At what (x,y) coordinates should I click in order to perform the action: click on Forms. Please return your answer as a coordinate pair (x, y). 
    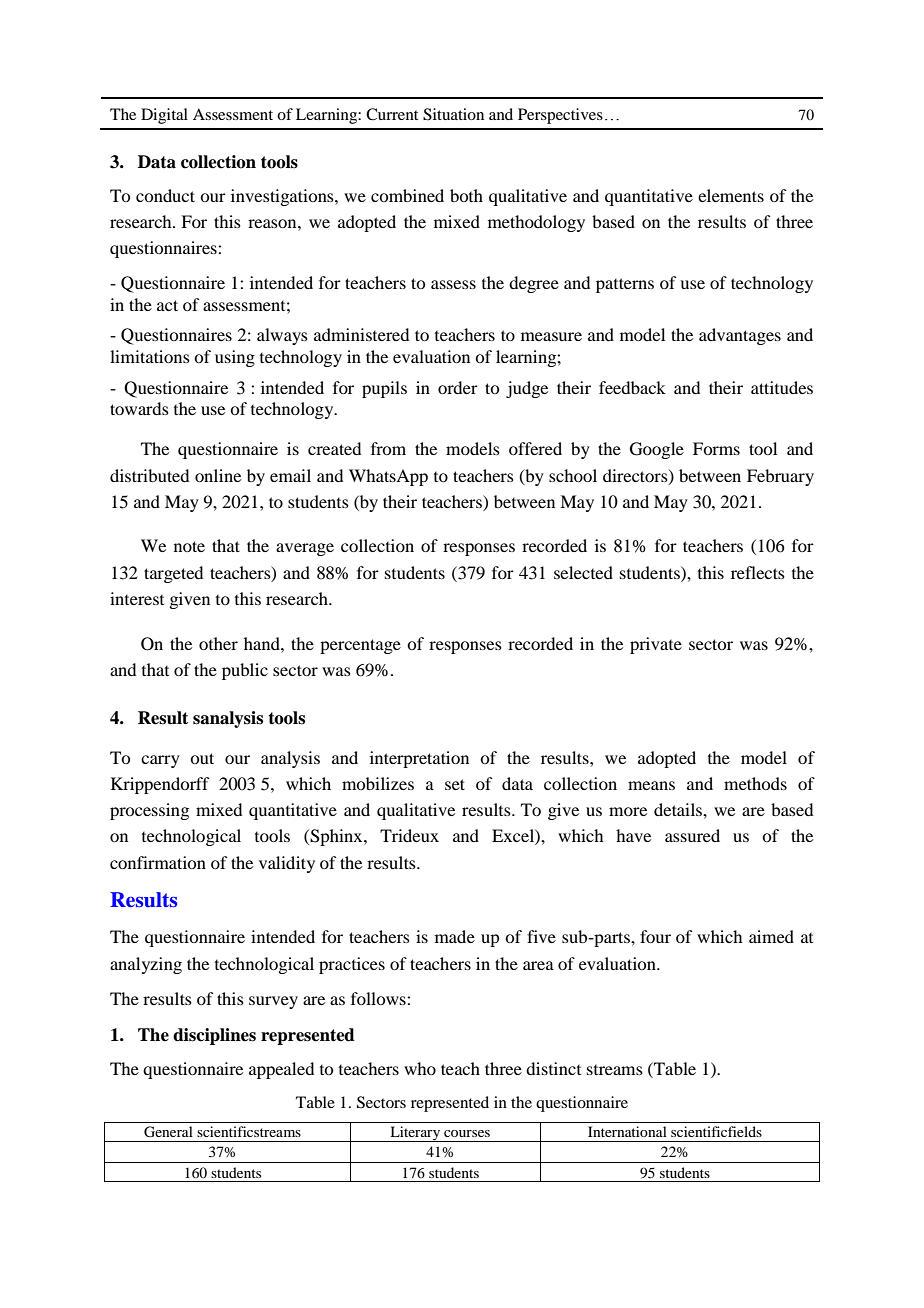
    Looking at the image, I should click on (716, 448).
